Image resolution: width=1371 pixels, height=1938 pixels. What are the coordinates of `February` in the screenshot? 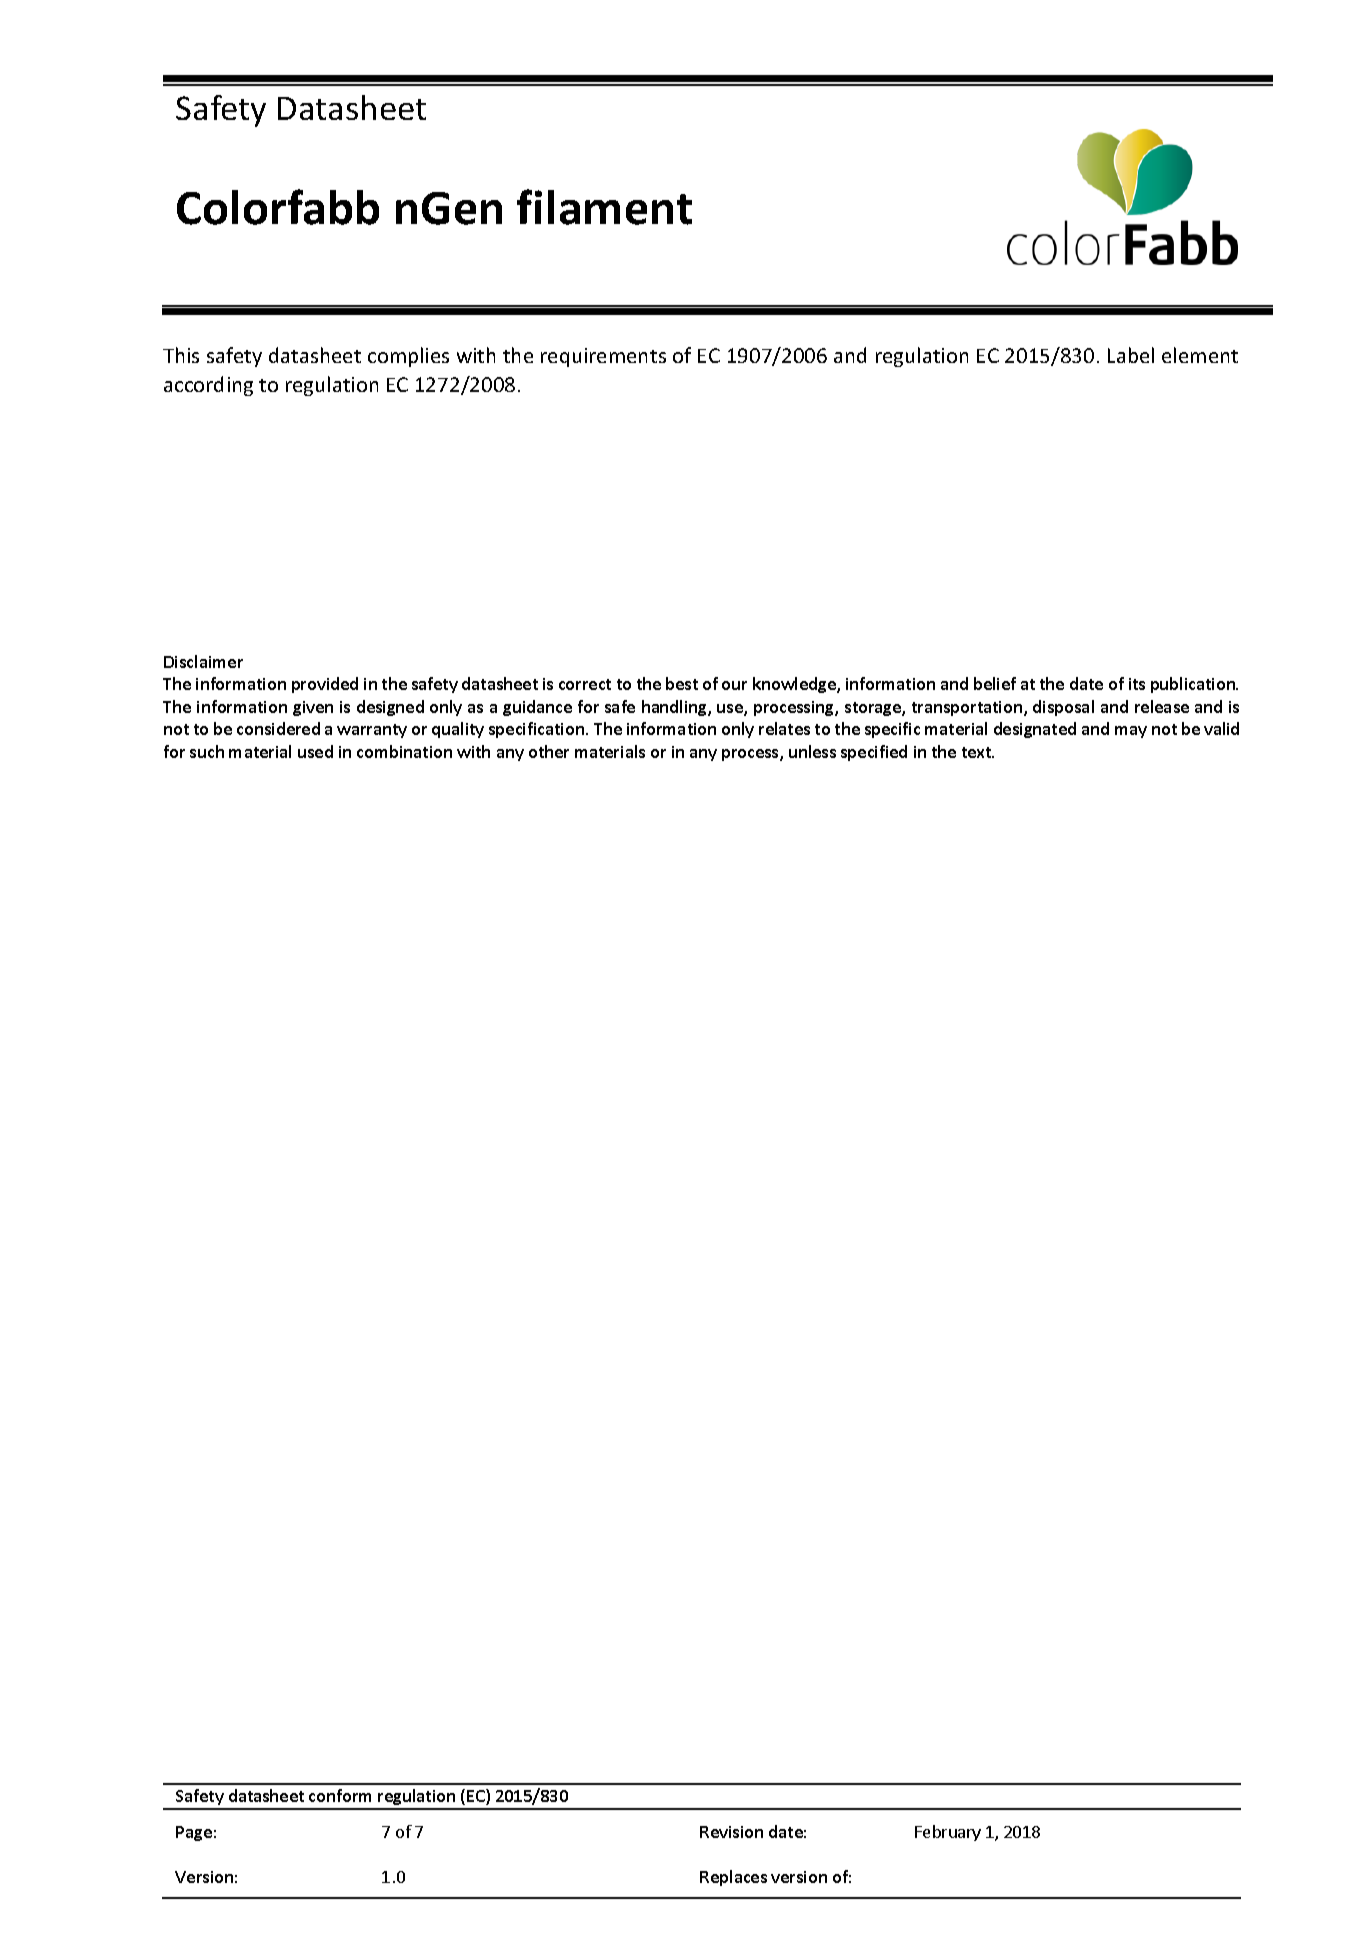 It's located at (948, 1833).
